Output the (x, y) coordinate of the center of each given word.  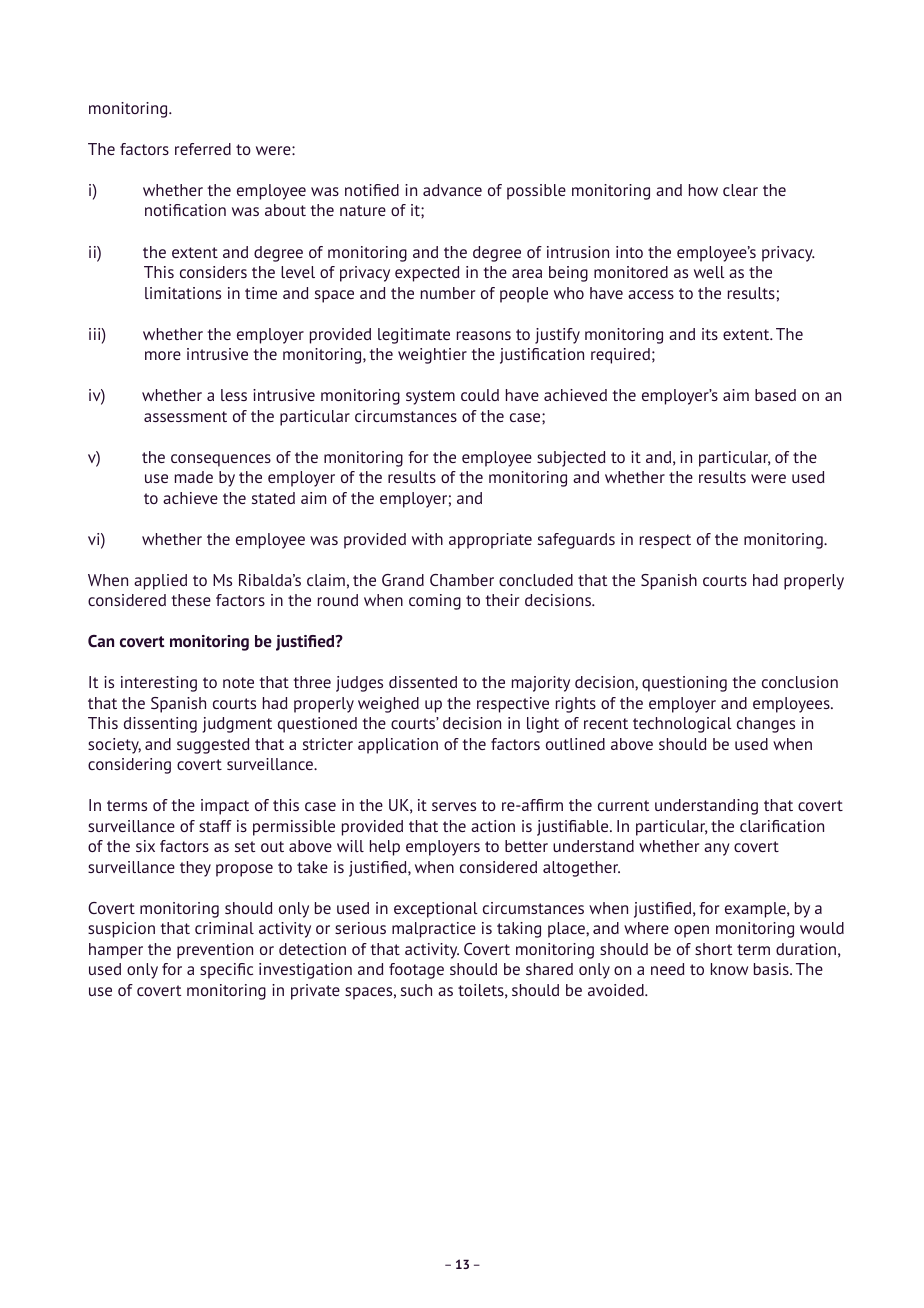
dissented (423, 682)
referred (203, 149)
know (729, 969)
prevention (215, 951)
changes (766, 725)
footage (416, 971)
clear (740, 190)
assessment (185, 416)
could (480, 395)
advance (452, 190)
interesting (159, 684)
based (775, 395)
